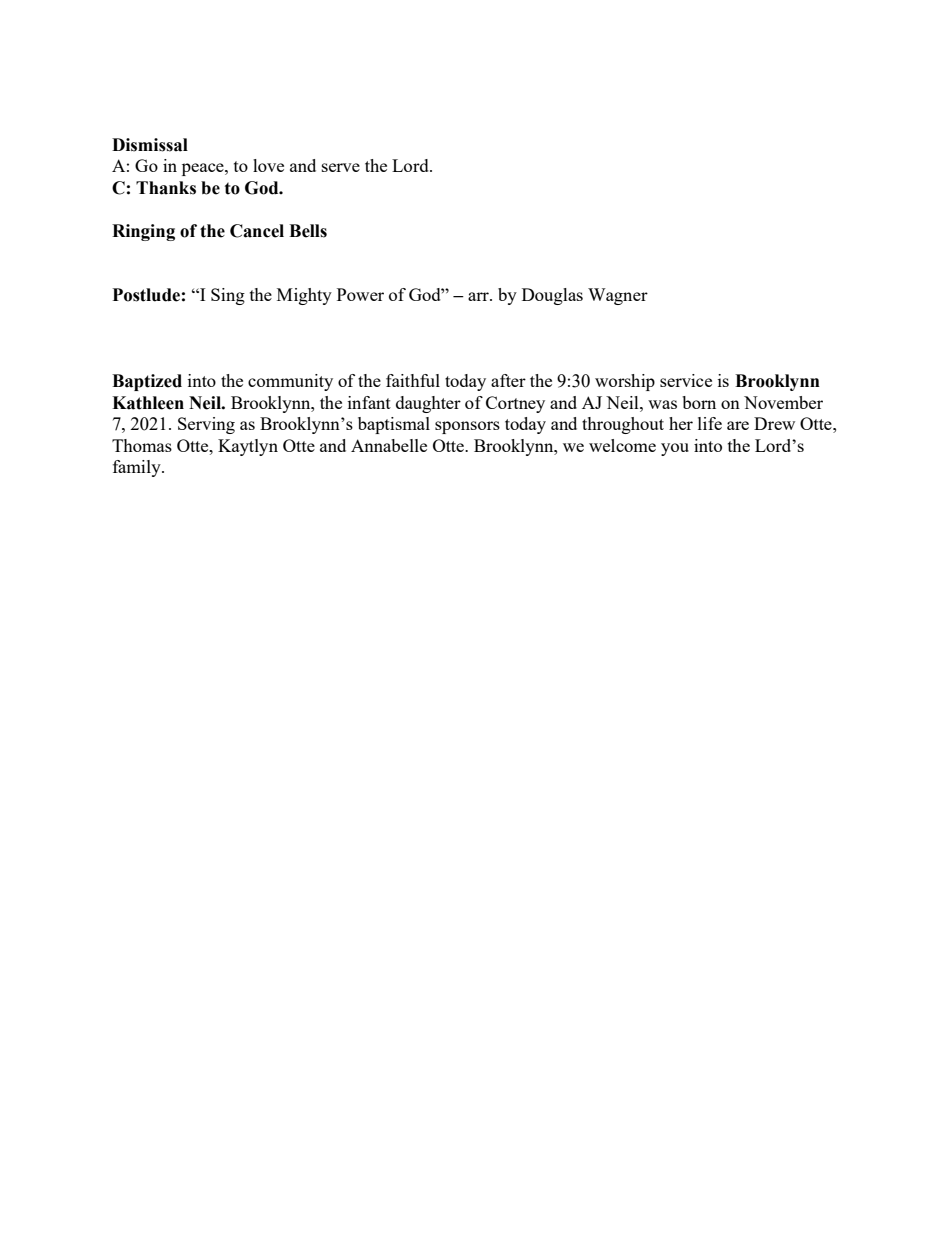 The width and height of the page is (952, 1233). I want to click on Wagner, so click(618, 296).
